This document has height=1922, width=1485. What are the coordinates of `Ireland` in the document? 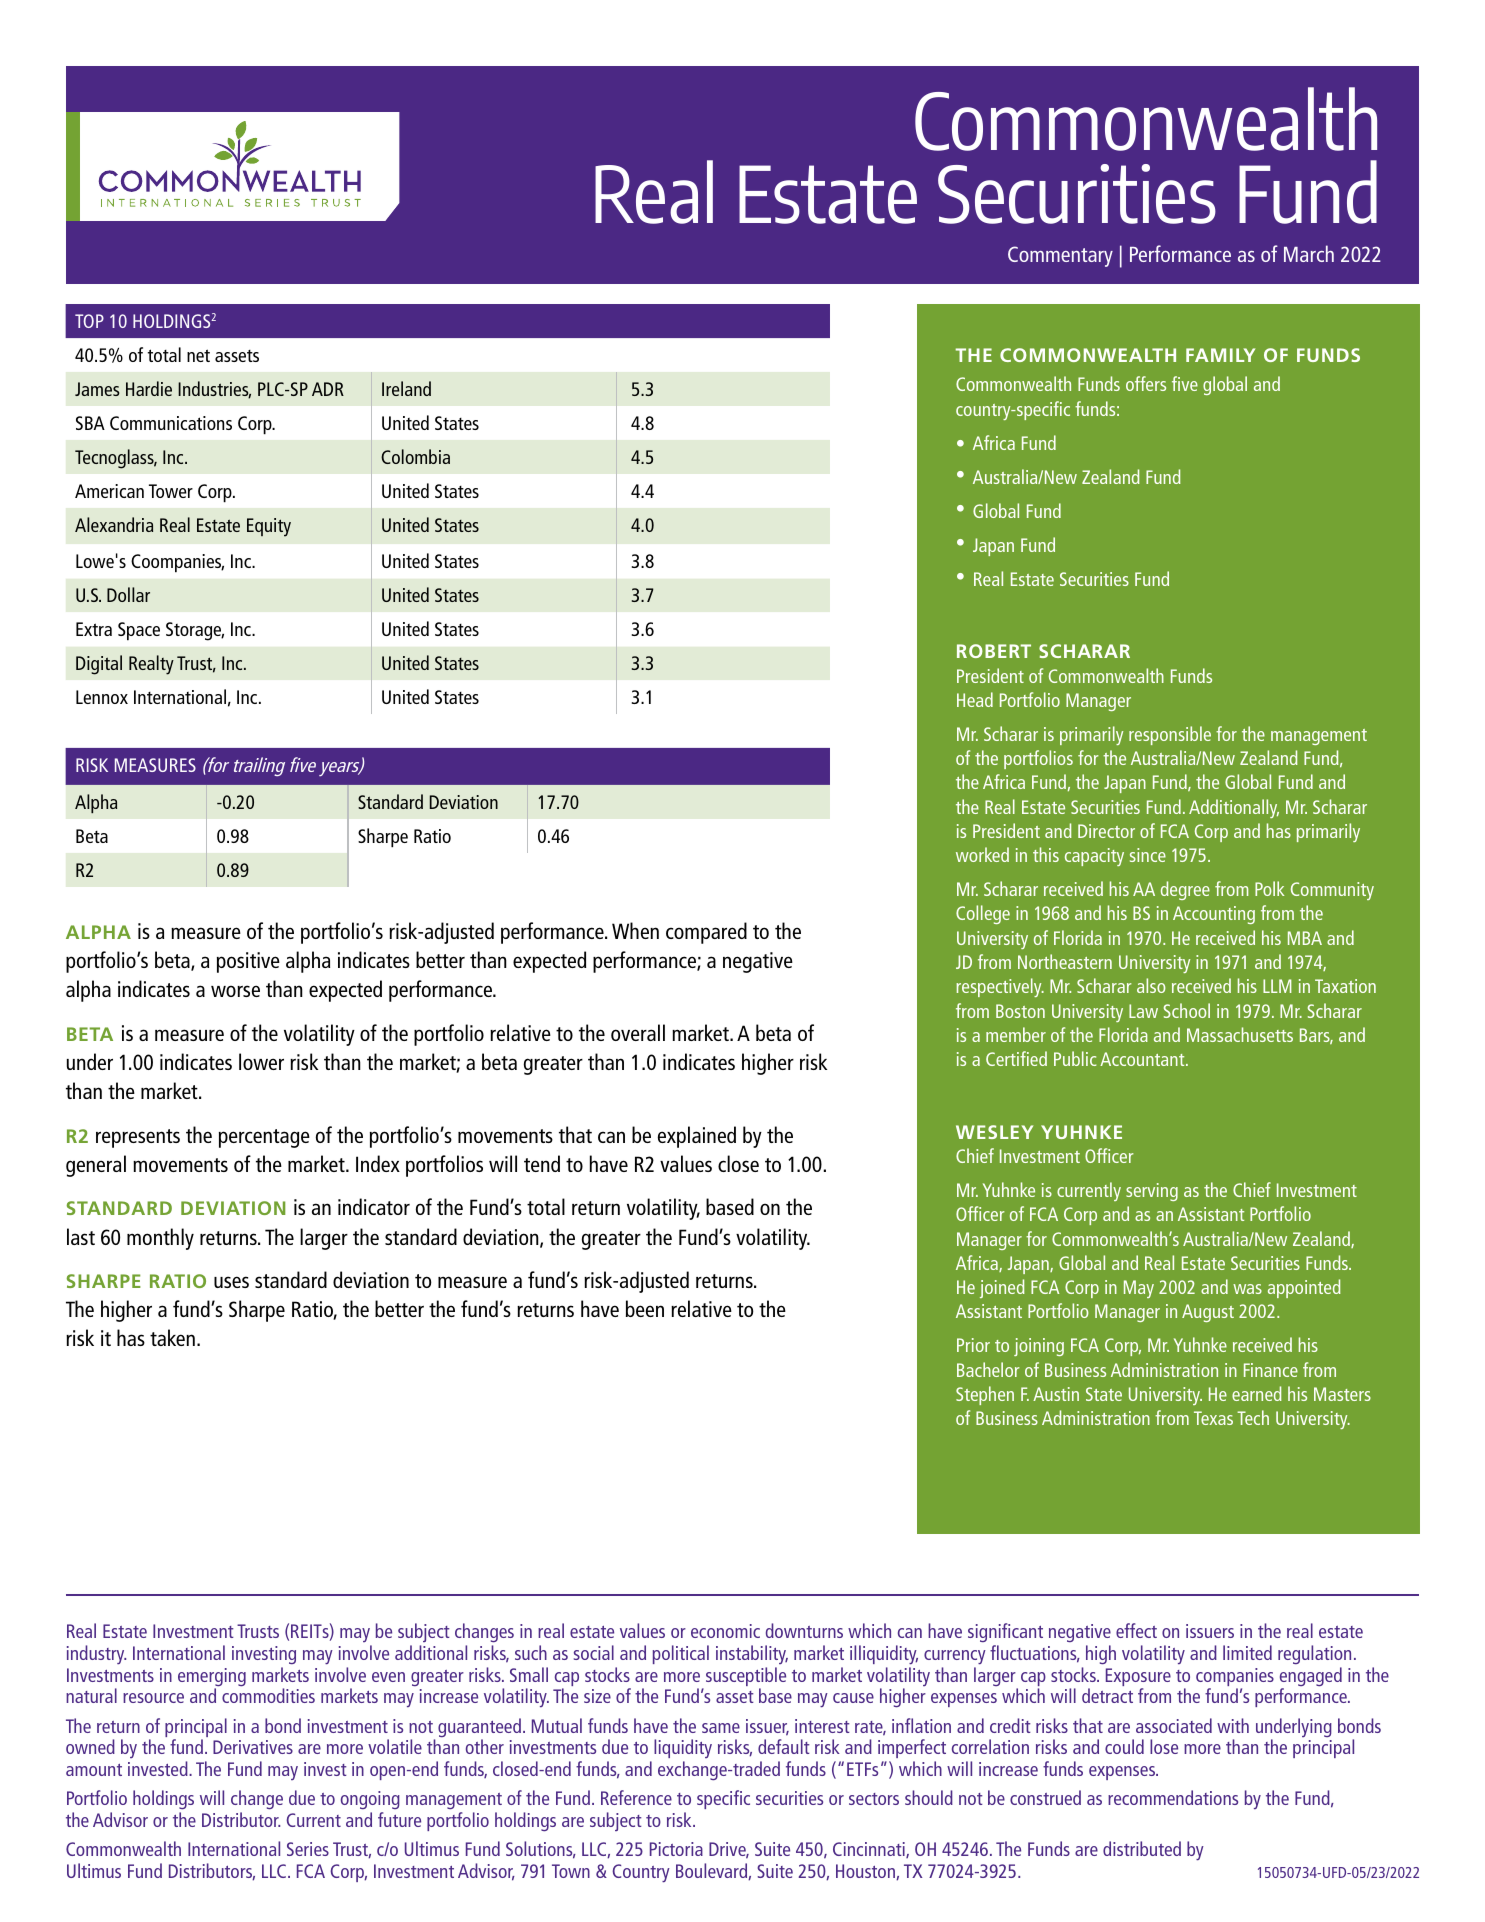 It's located at (406, 388).
